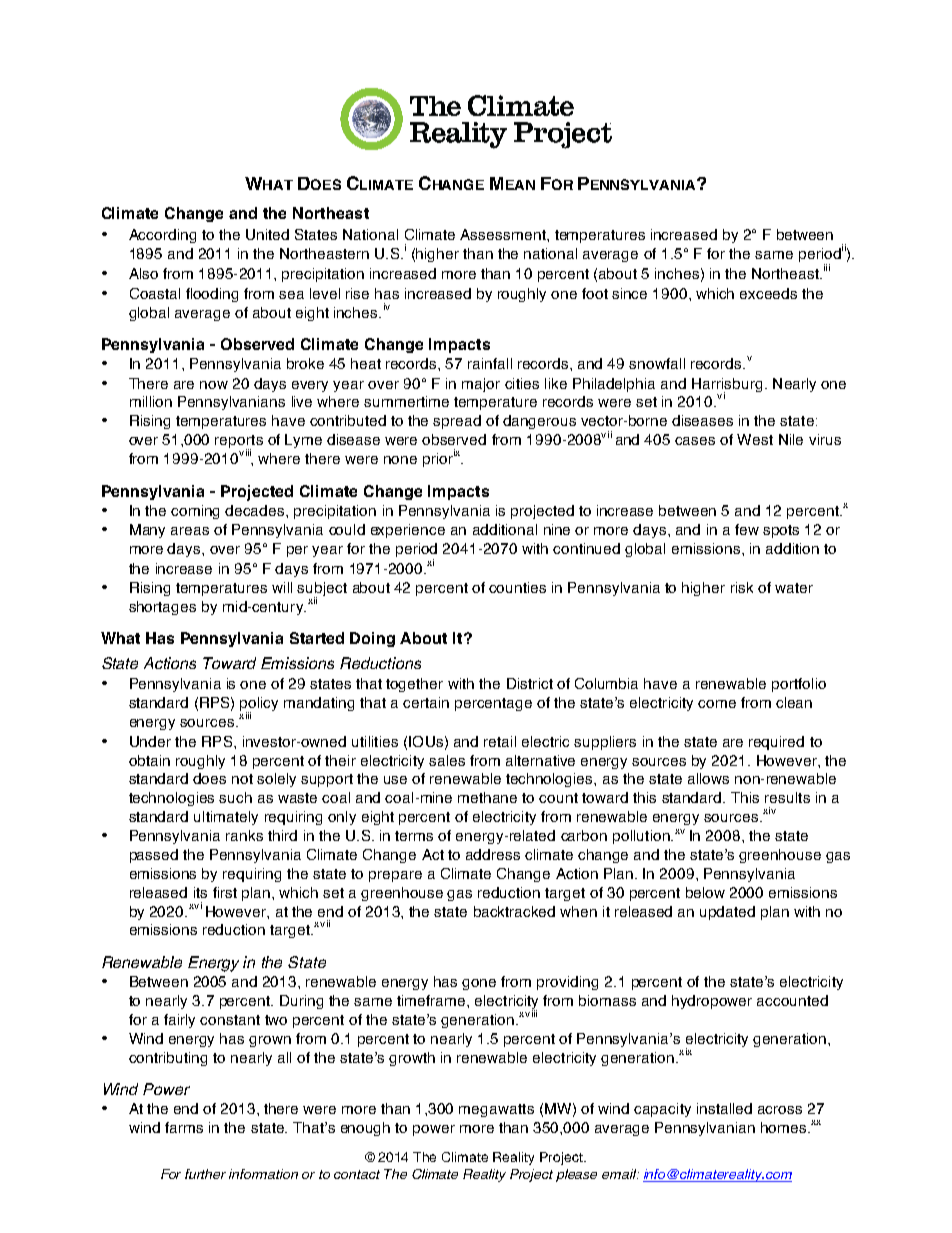  What do you see at coordinates (768, 293) in the screenshot?
I see `exceeds` at bounding box center [768, 293].
